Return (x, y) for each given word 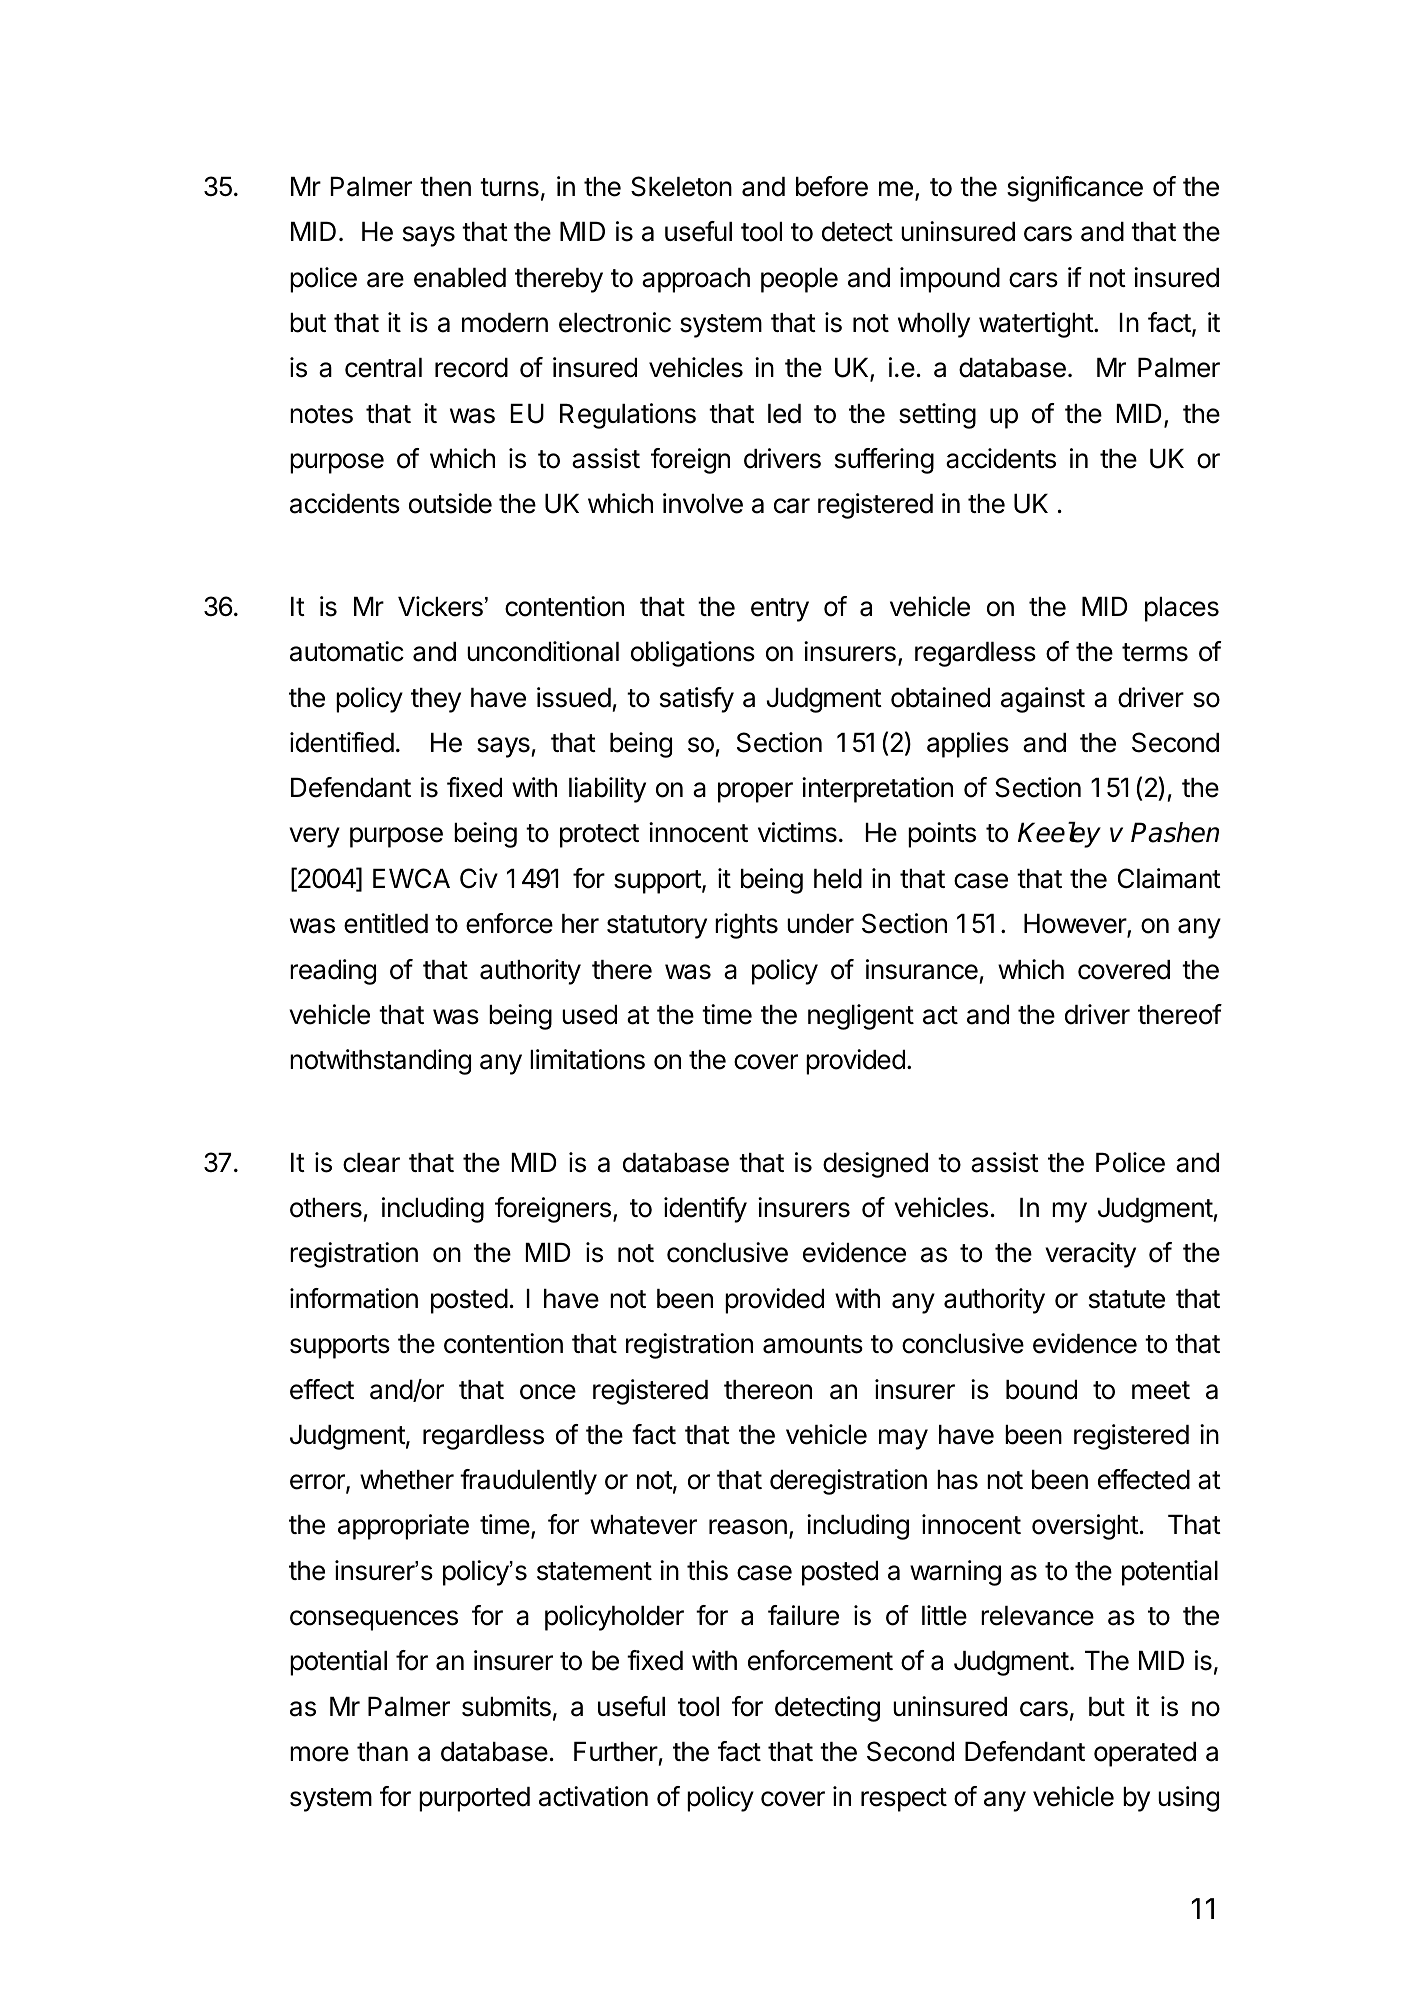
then (445, 187)
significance (1075, 189)
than (382, 1752)
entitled (386, 923)
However (1076, 925)
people (799, 280)
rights (746, 926)
